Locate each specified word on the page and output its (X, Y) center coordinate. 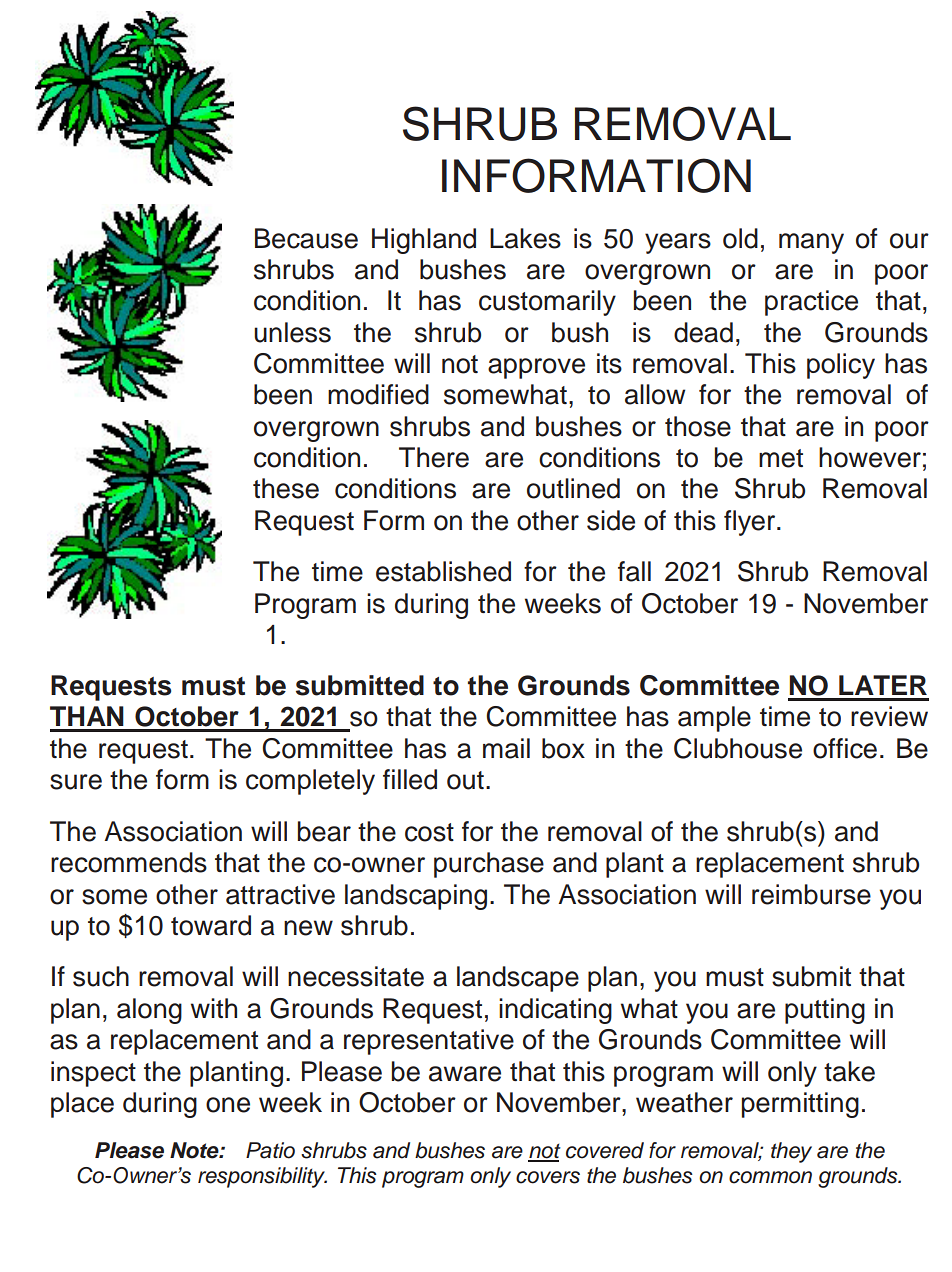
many (811, 243)
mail (506, 748)
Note (195, 1150)
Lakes (525, 238)
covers (548, 1177)
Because (306, 238)
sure (76, 782)
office (845, 748)
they (791, 1152)
